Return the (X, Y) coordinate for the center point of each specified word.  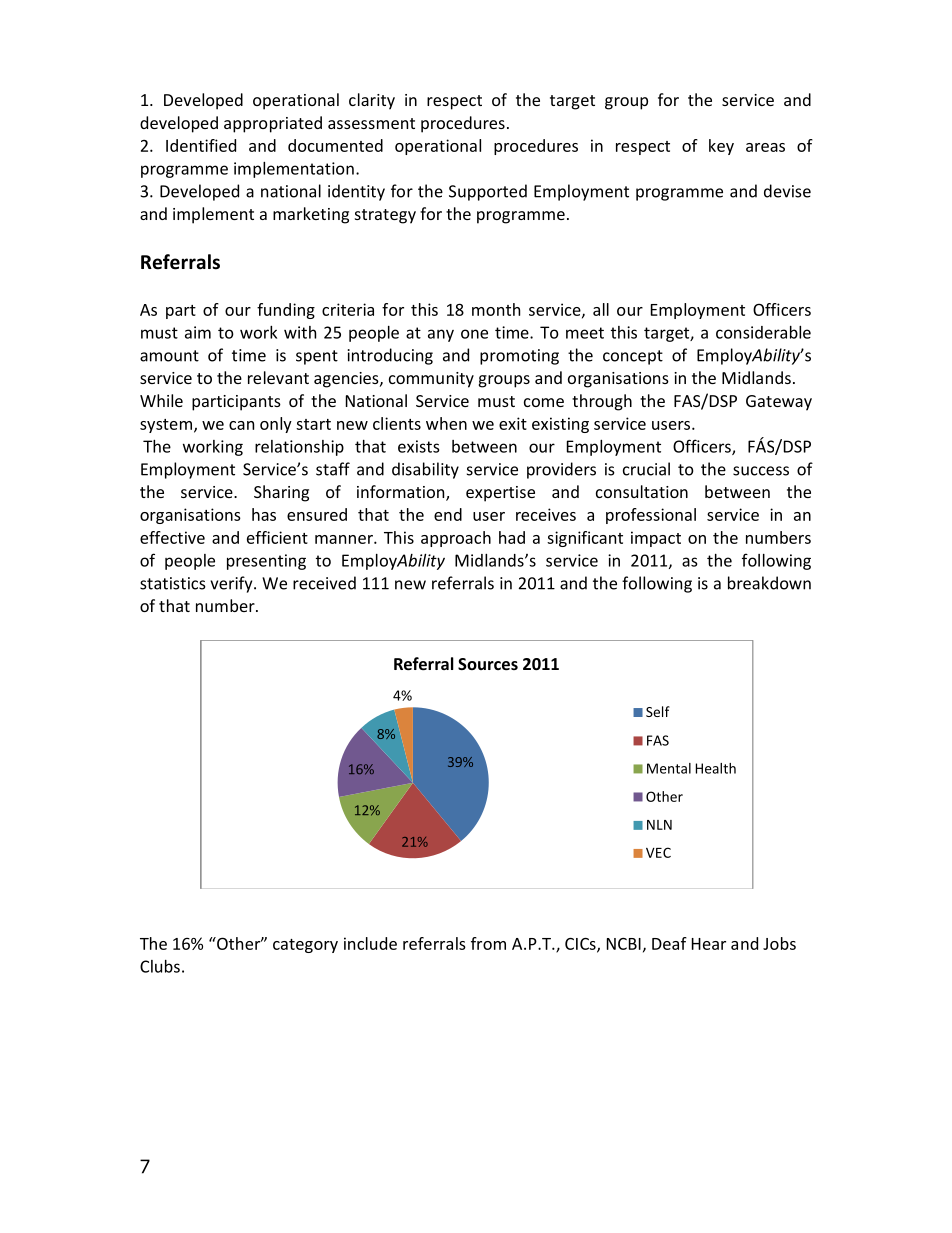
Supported (488, 192)
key (721, 147)
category (305, 946)
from (488, 943)
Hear (709, 944)
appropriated (273, 124)
